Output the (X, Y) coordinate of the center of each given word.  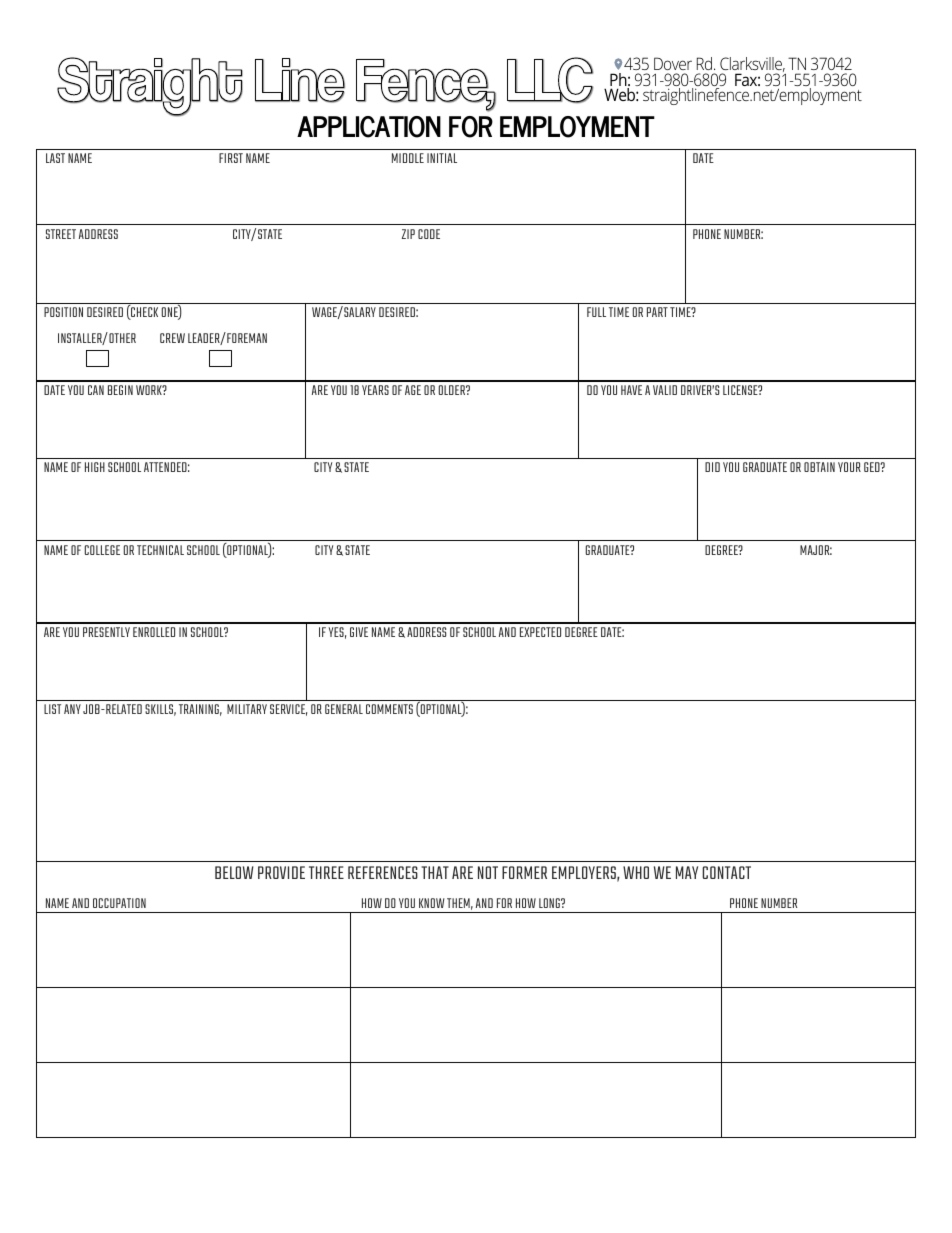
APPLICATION (369, 127)
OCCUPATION (119, 903)
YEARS (375, 390)
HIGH (95, 467)
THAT (435, 872)
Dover (673, 63)
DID (712, 467)
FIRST (231, 158)
